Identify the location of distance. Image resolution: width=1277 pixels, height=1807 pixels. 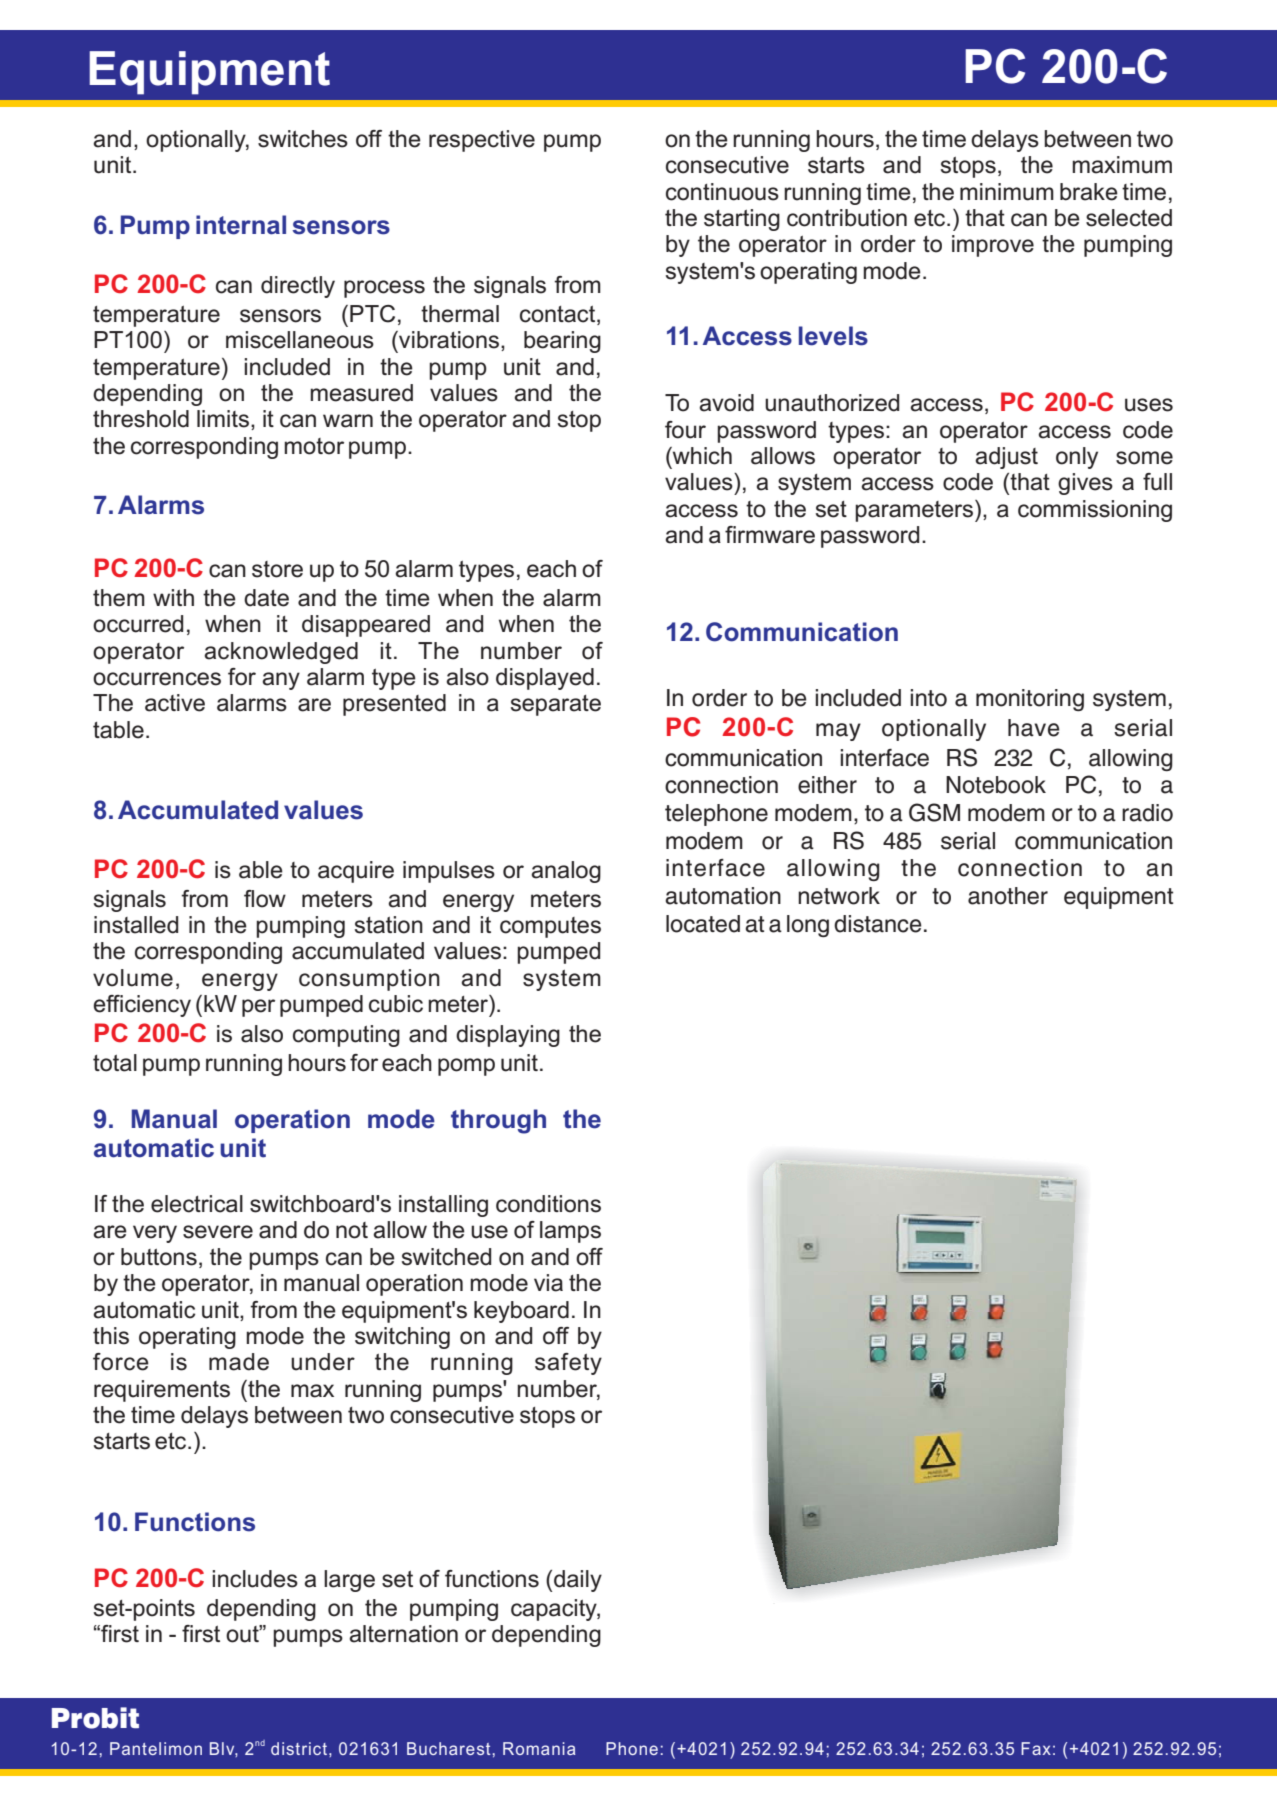
(878, 924).
